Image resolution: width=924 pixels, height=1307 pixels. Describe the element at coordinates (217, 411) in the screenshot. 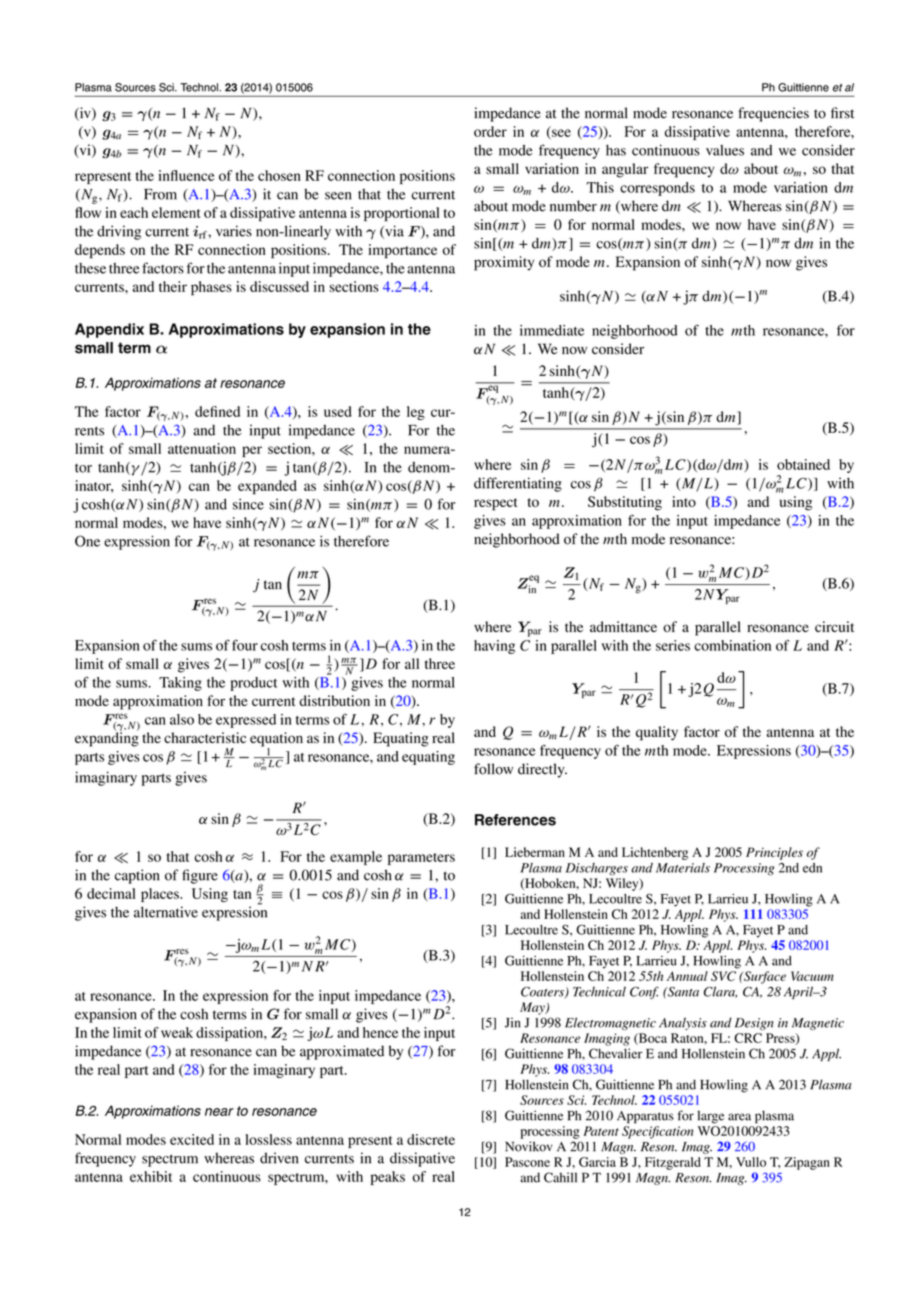

I see `defined` at that location.
